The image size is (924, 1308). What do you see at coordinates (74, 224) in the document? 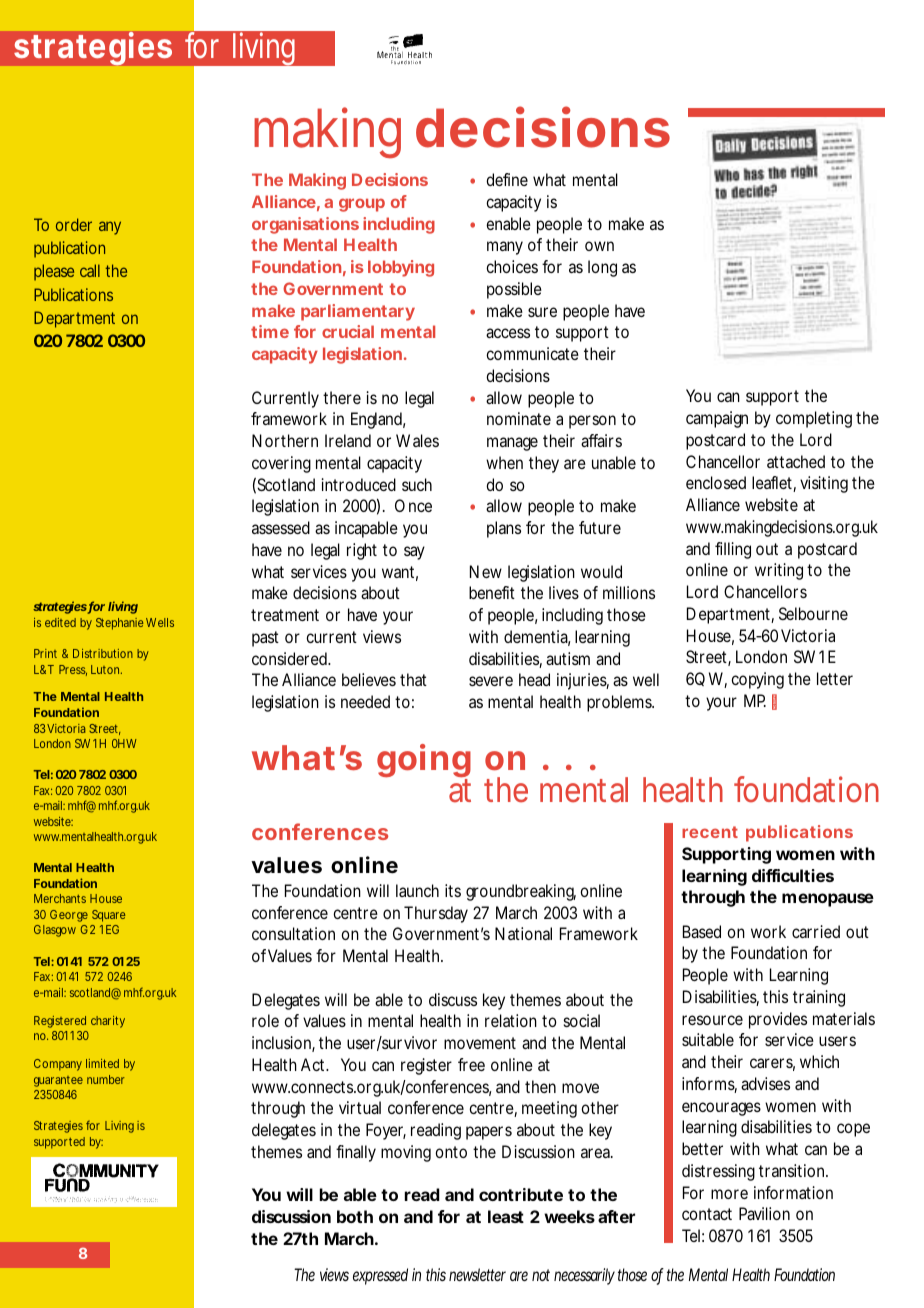
I see `order` at bounding box center [74, 224].
